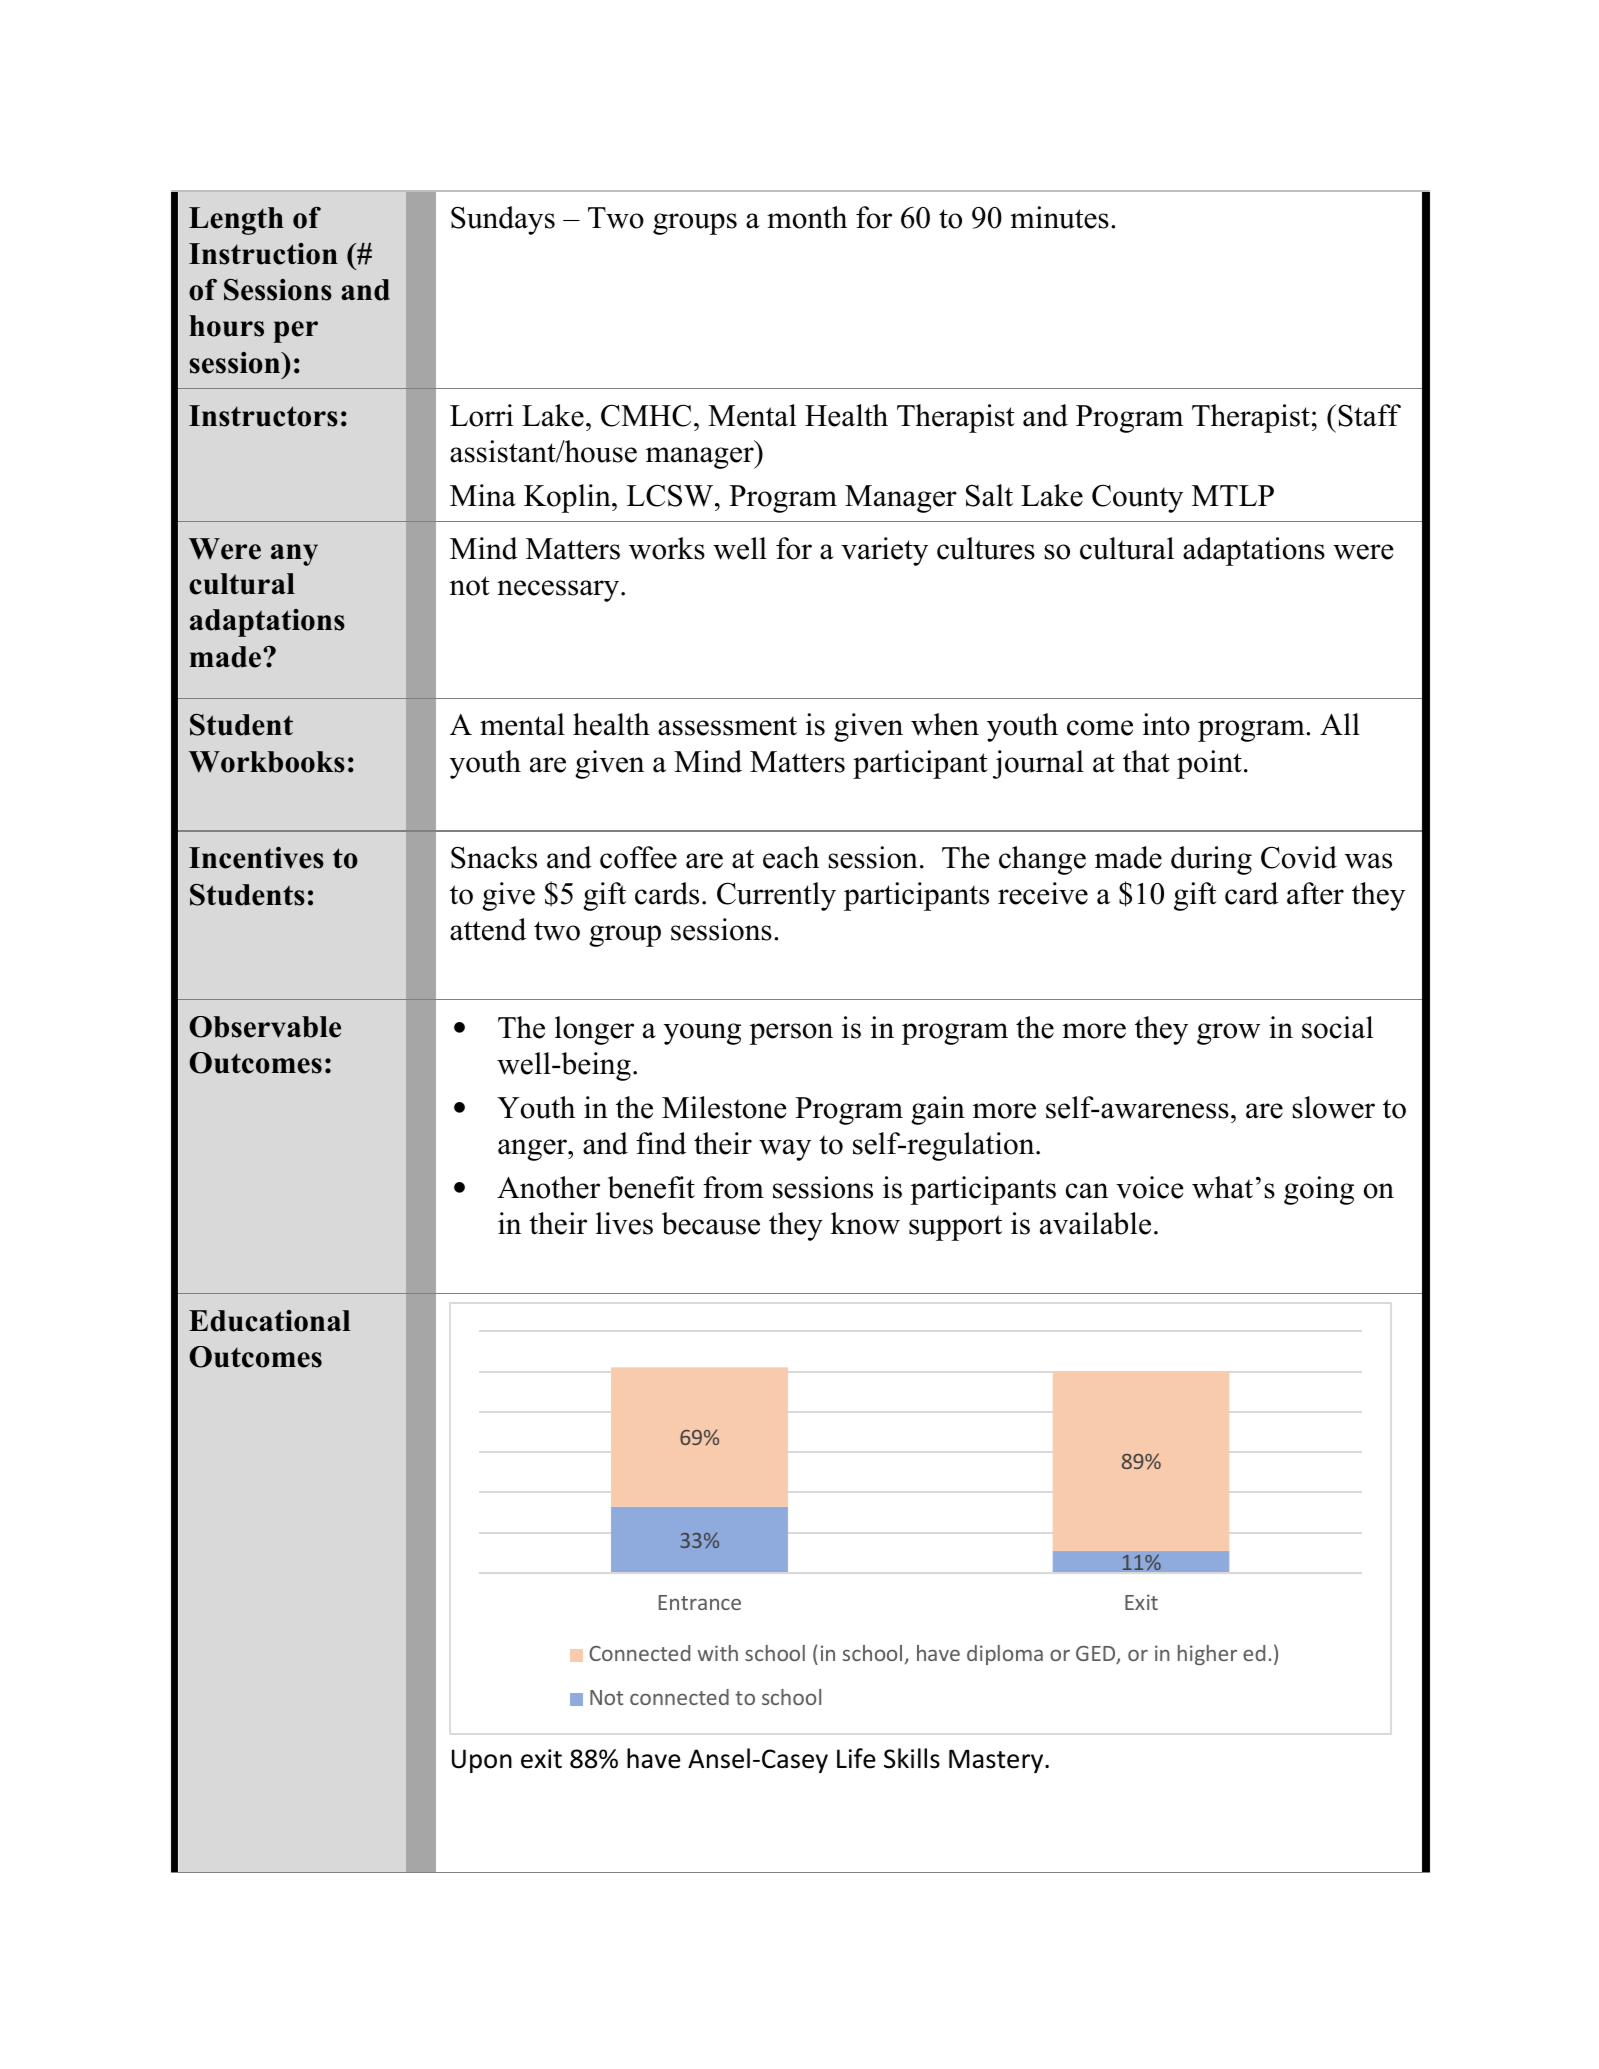  I want to click on Observable, so click(265, 1027).
